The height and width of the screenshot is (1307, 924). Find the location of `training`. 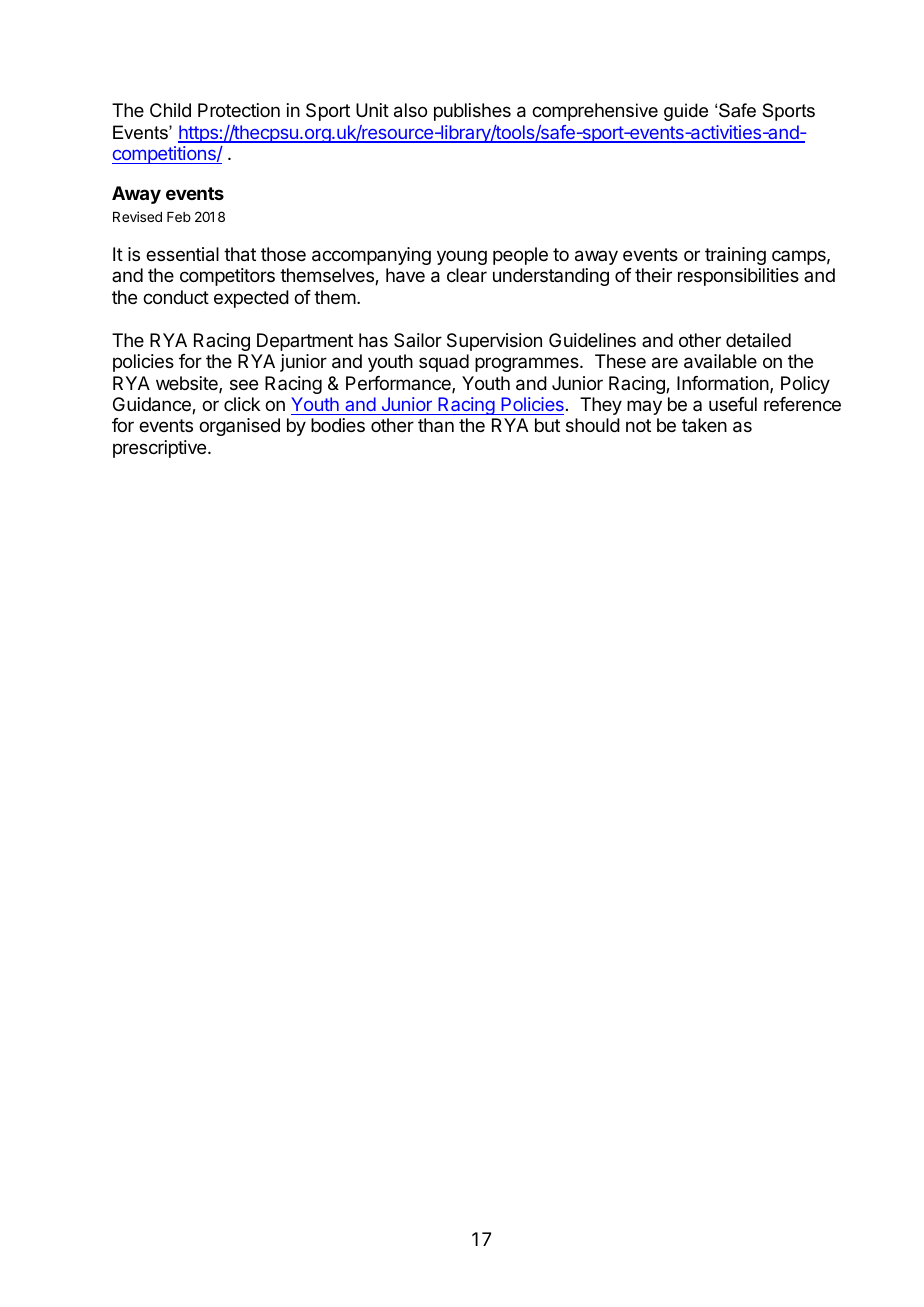

training is located at coordinates (735, 256).
